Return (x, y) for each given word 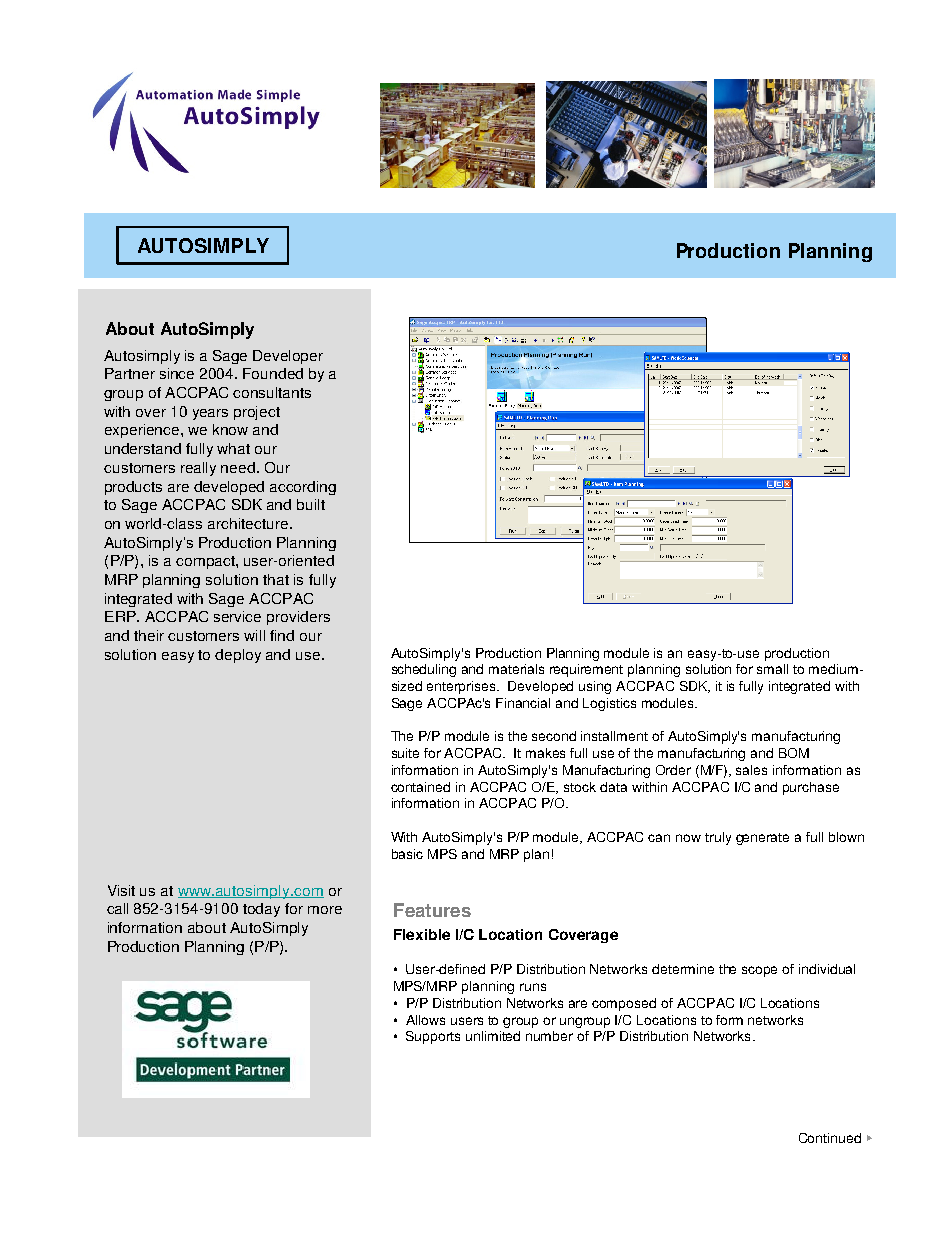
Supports (433, 1037)
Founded (273, 373)
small (772, 669)
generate (762, 839)
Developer (288, 357)
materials (516, 669)
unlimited (493, 1036)
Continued (830, 1138)
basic (407, 854)
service (237, 616)
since (177, 373)
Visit (121, 890)
